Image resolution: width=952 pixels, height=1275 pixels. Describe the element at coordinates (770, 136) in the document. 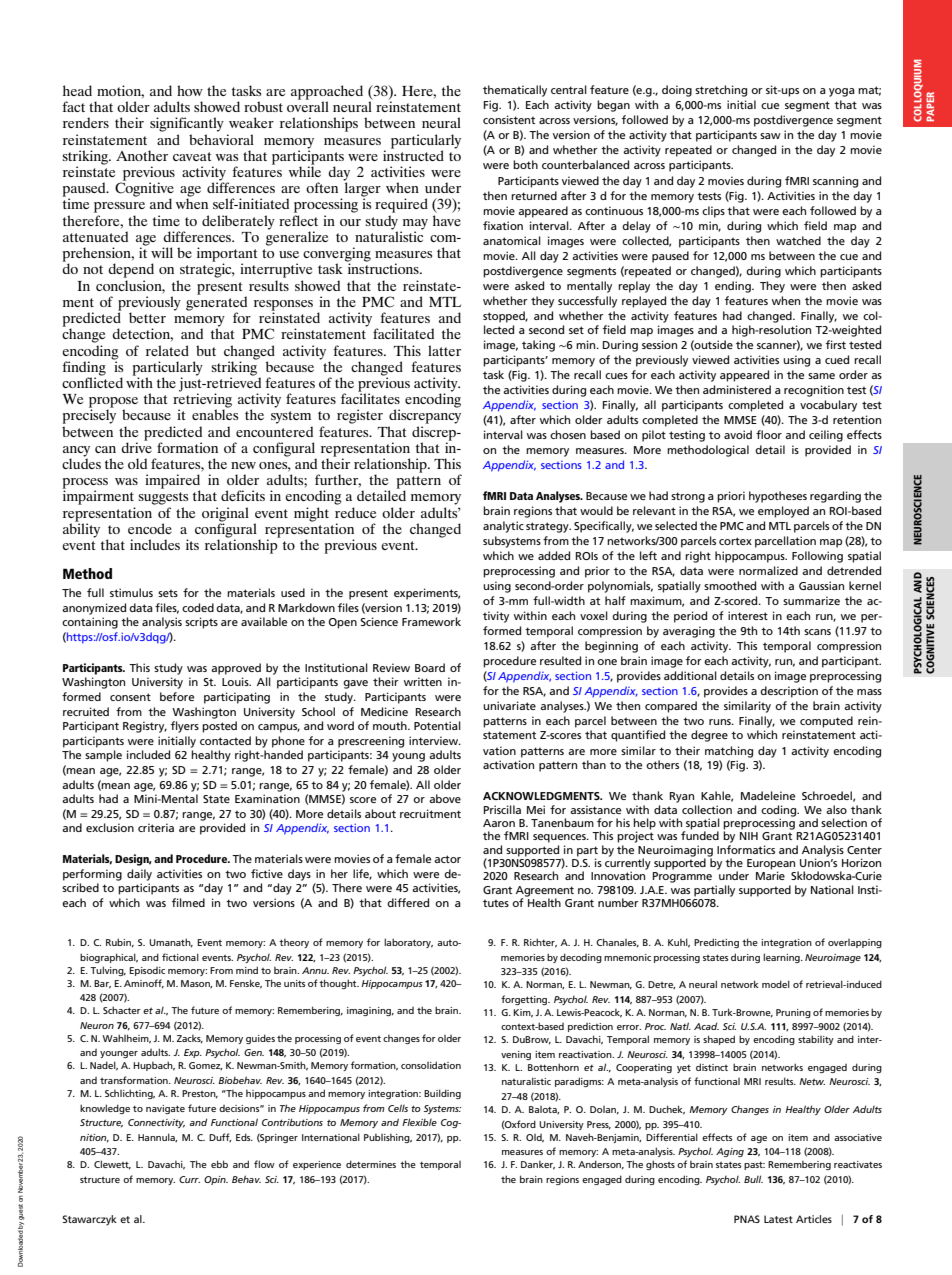

I see `saw` at that location.
